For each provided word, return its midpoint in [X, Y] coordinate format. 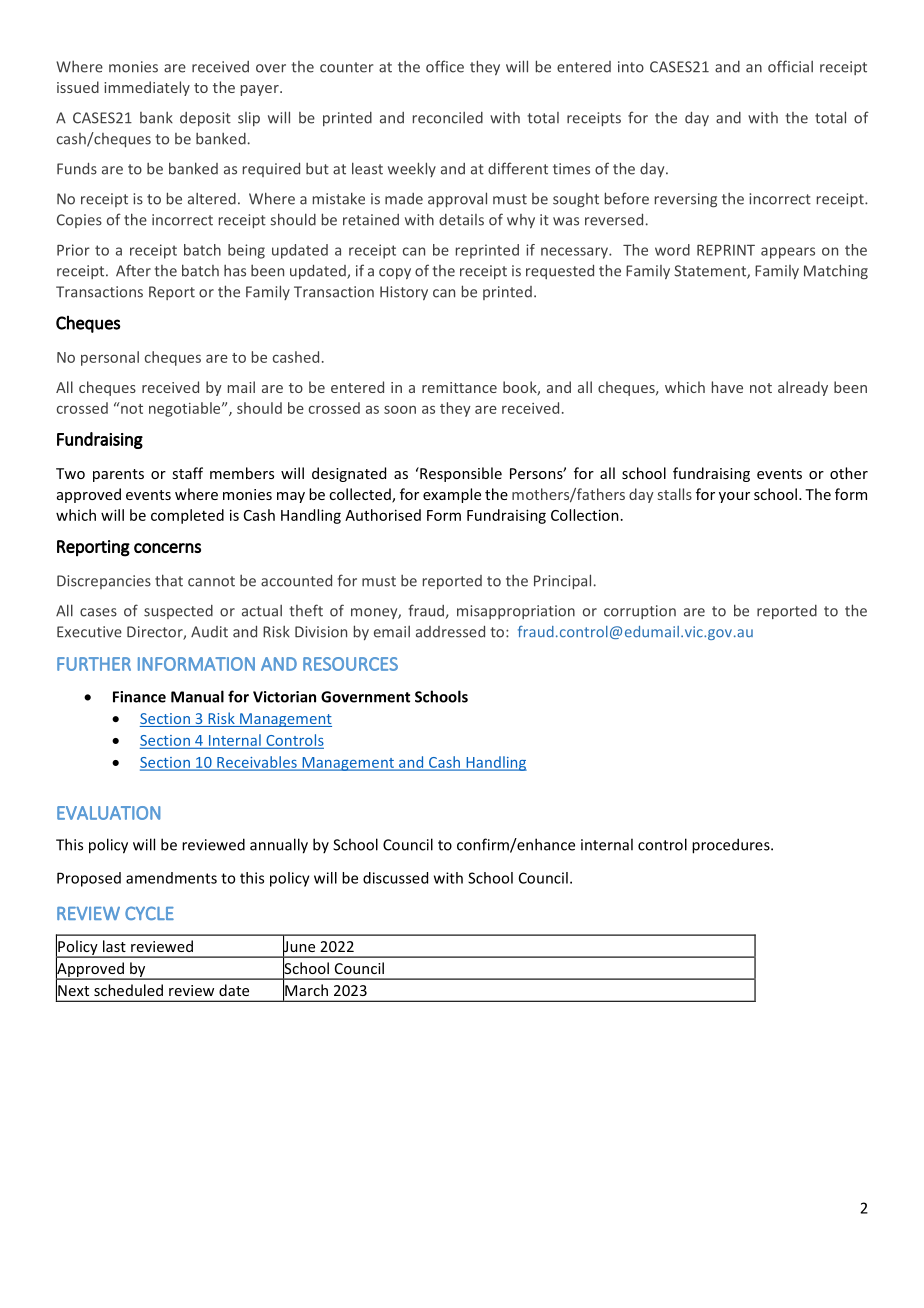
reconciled [448, 118]
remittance [459, 387]
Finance [139, 697]
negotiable [186, 409]
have [727, 387]
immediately [147, 88]
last [114, 946]
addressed [450, 631]
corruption [640, 612]
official [790, 66]
